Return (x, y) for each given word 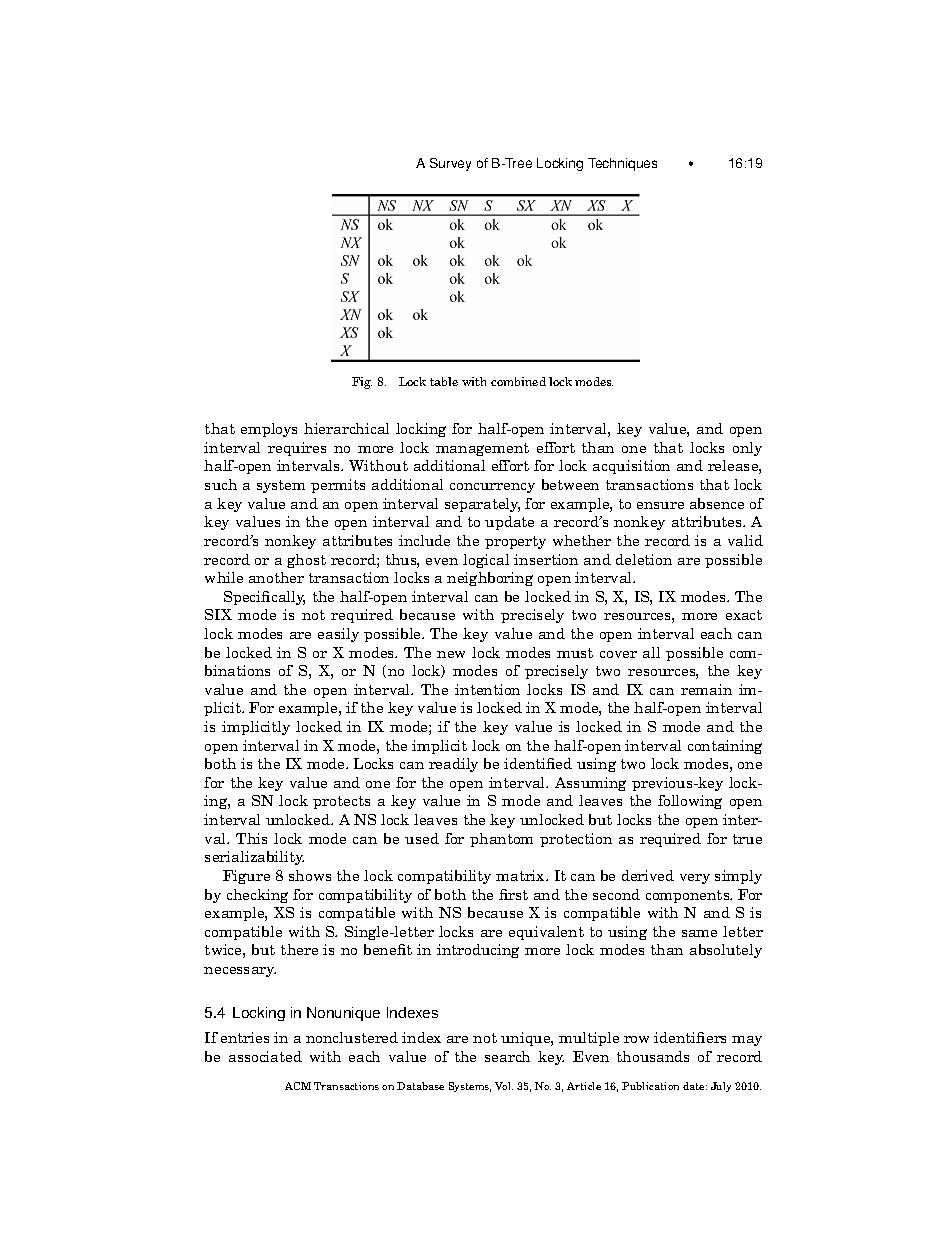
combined (518, 381)
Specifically (264, 598)
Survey (450, 164)
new (451, 654)
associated (265, 1056)
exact (744, 615)
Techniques (622, 164)
